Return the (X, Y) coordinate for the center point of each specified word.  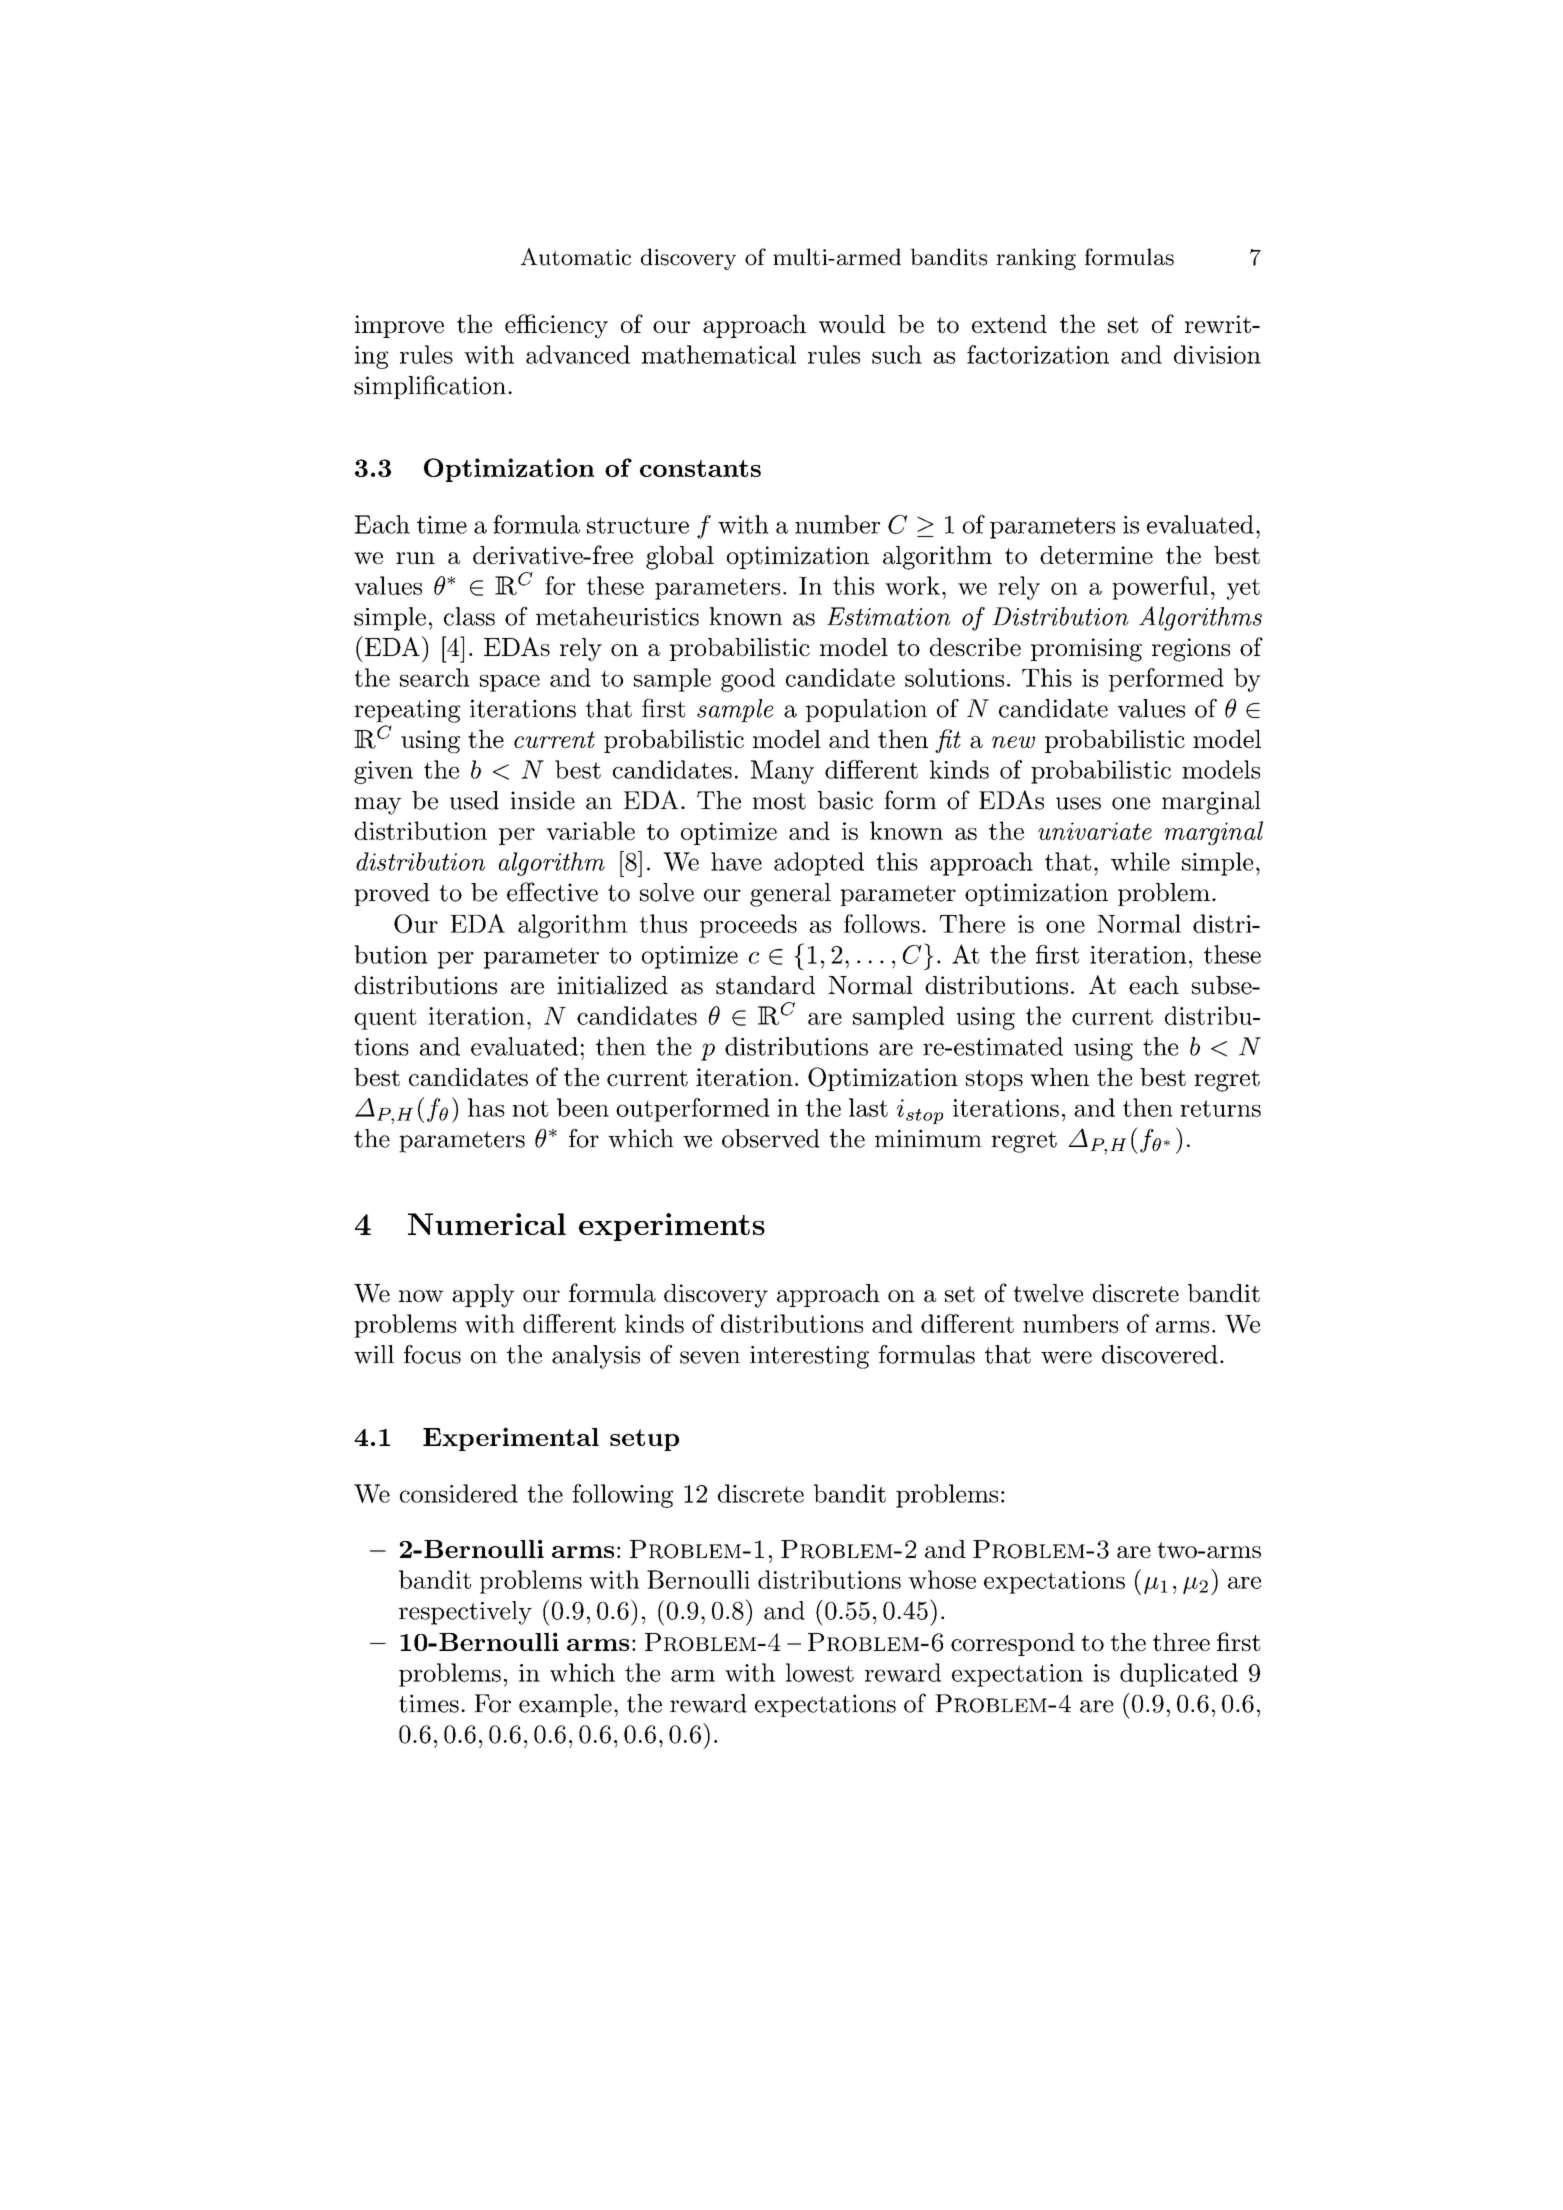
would (852, 323)
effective (552, 892)
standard (765, 985)
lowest (820, 1672)
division (1217, 354)
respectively (465, 1613)
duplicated (1179, 1675)
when (1059, 1077)
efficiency (556, 326)
